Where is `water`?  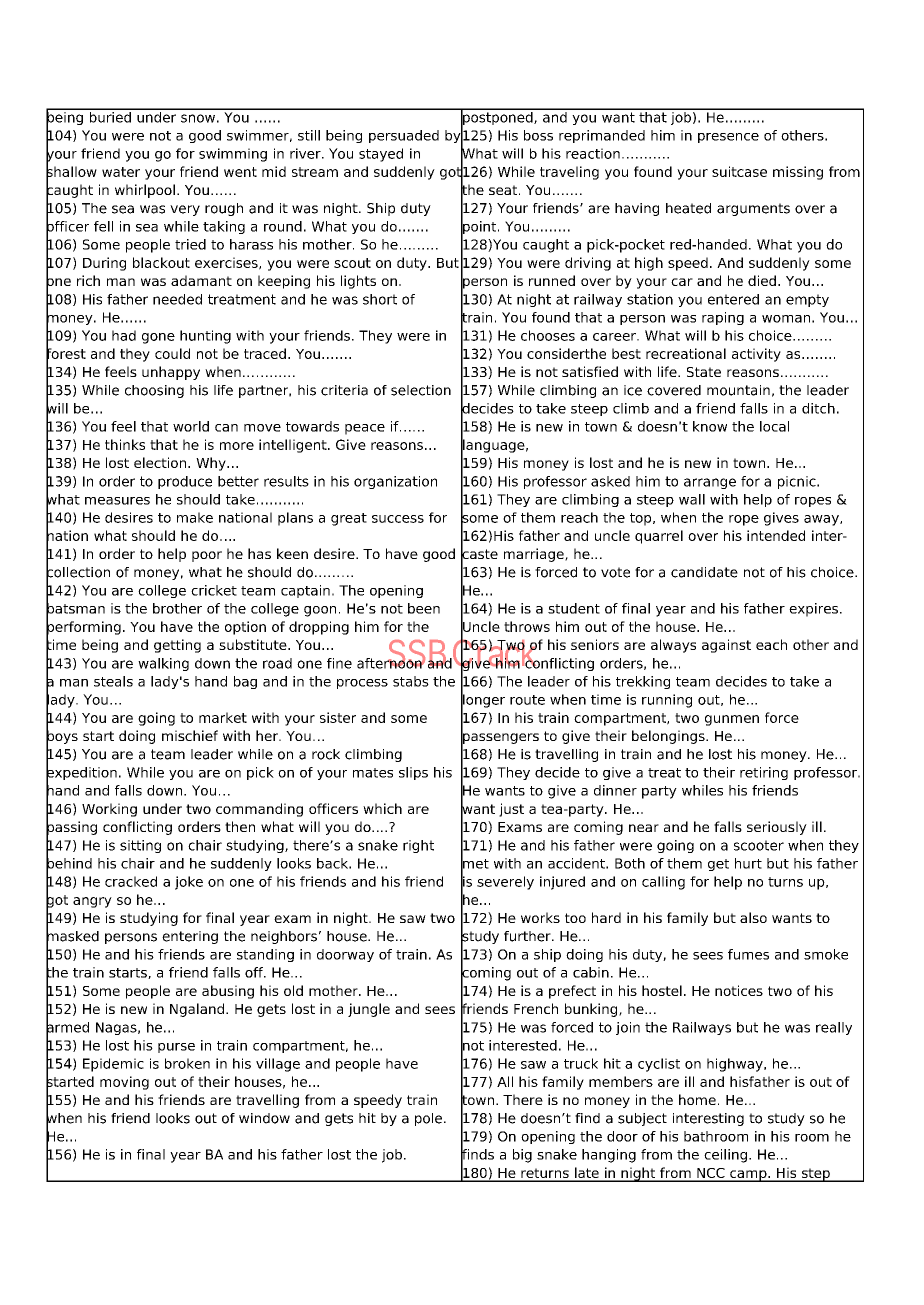
water is located at coordinates (121, 172).
